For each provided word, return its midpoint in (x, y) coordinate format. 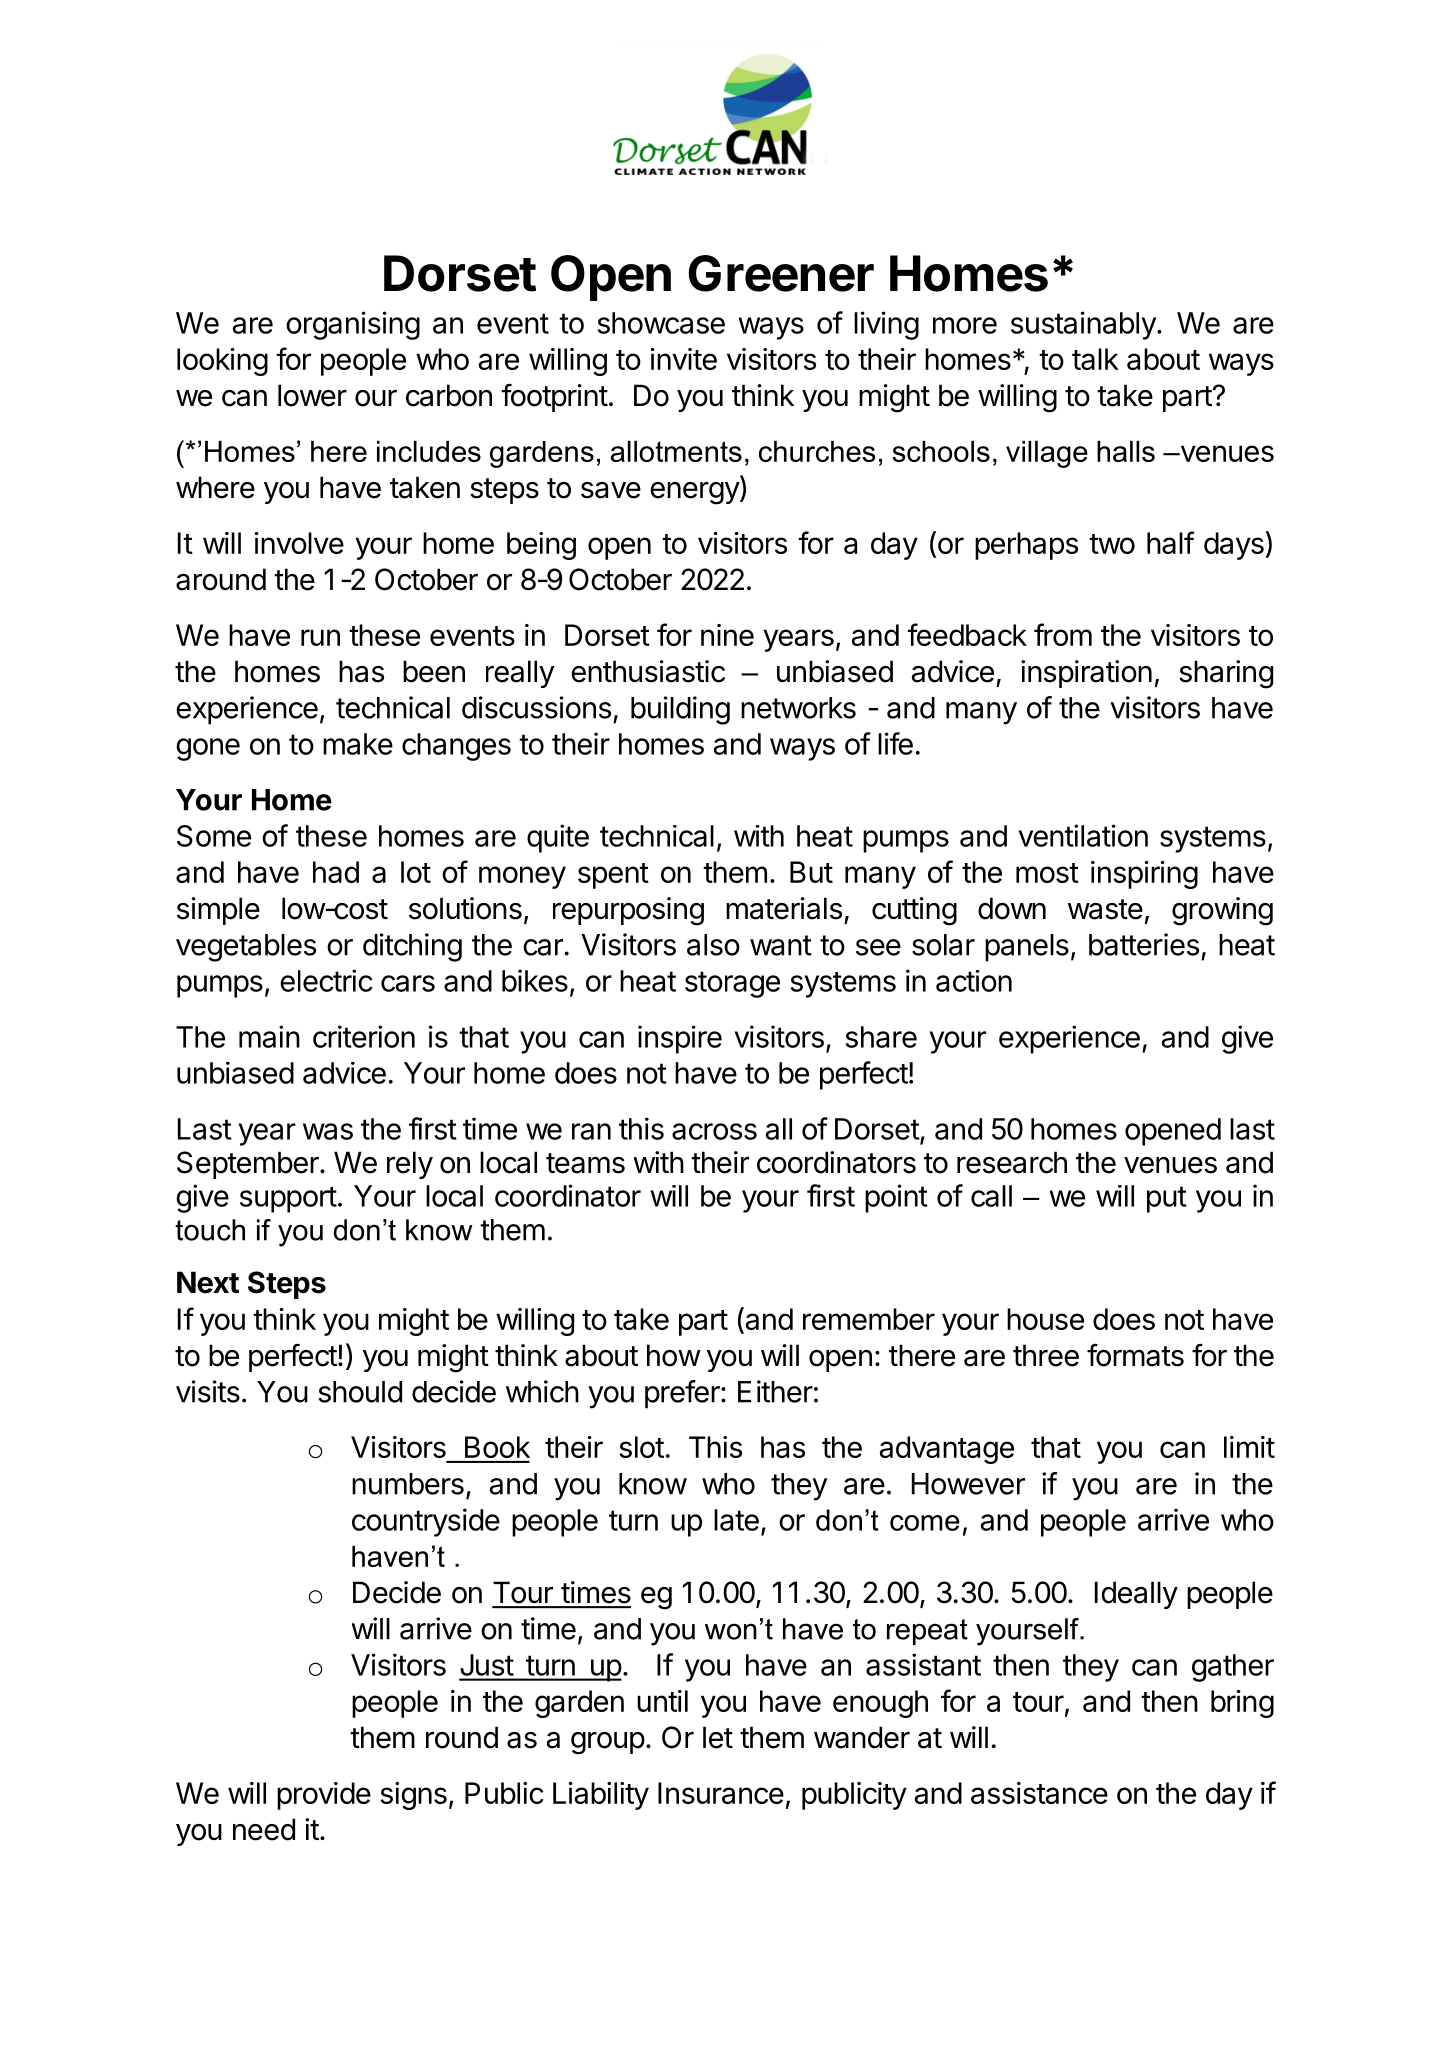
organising (353, 325)
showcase (661, 323)
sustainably (1083, 325)
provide (324, 1796)
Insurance (721, 1793)
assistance (1039, 1793)
